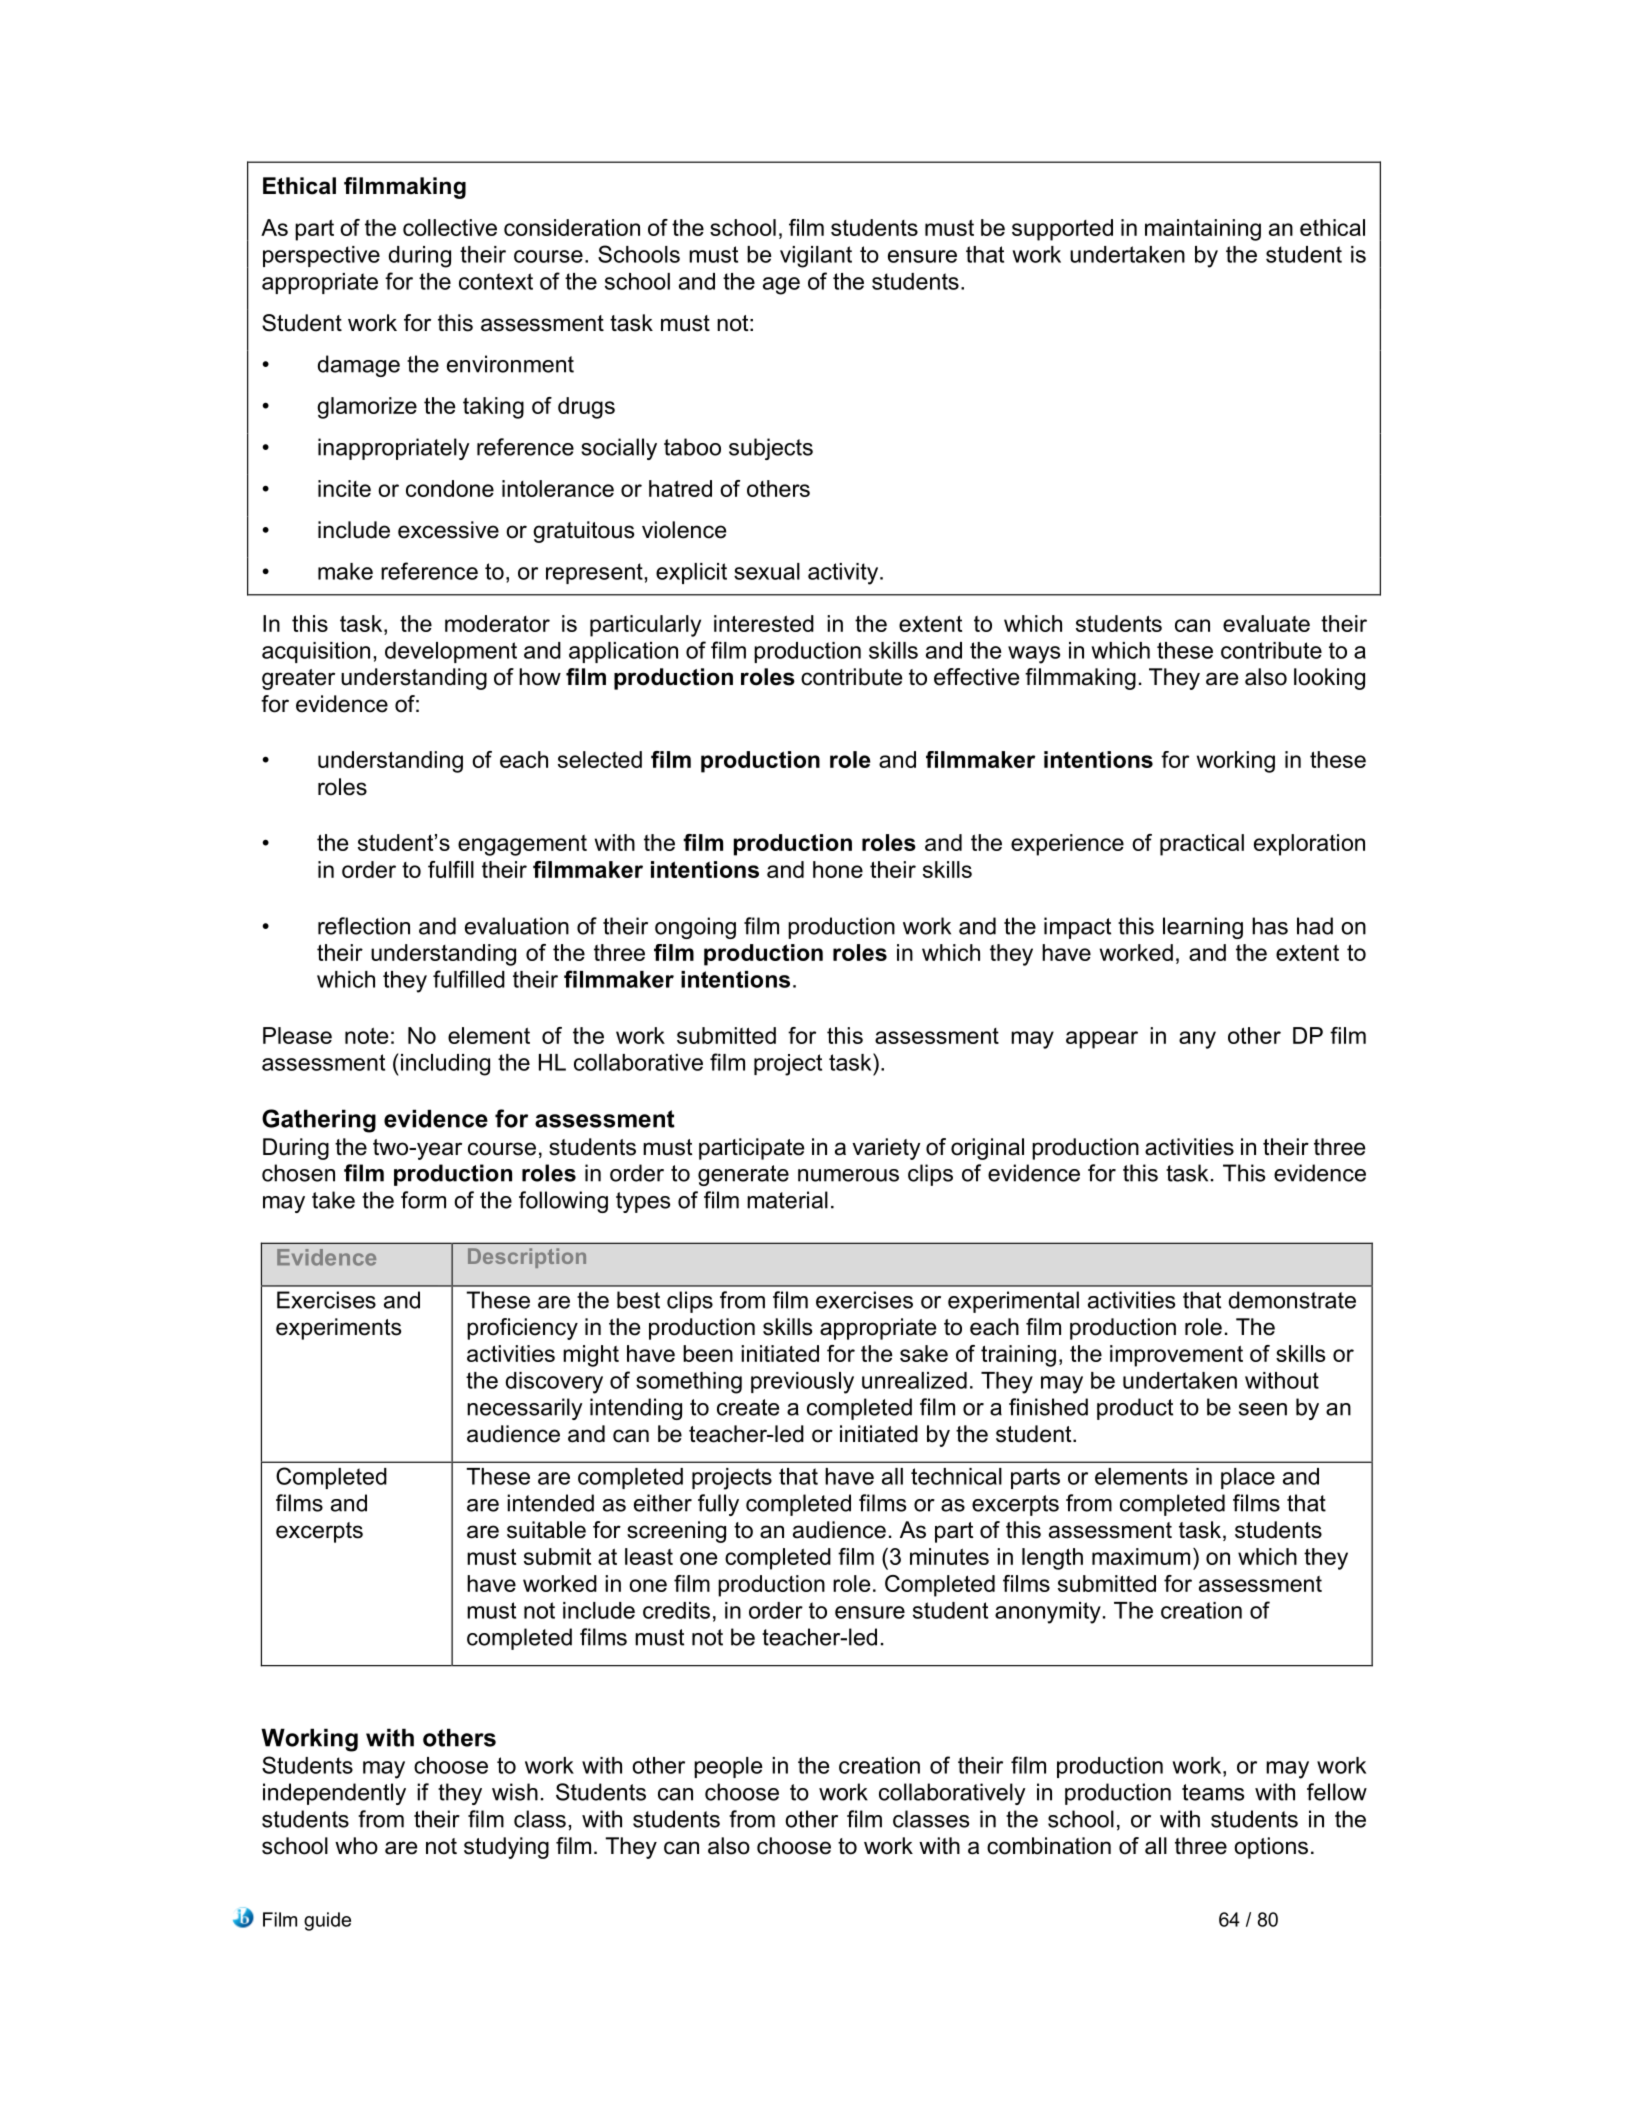 This screenshot has width=1628, height=2107. I want to click on vigilant, so click(816, 257).
